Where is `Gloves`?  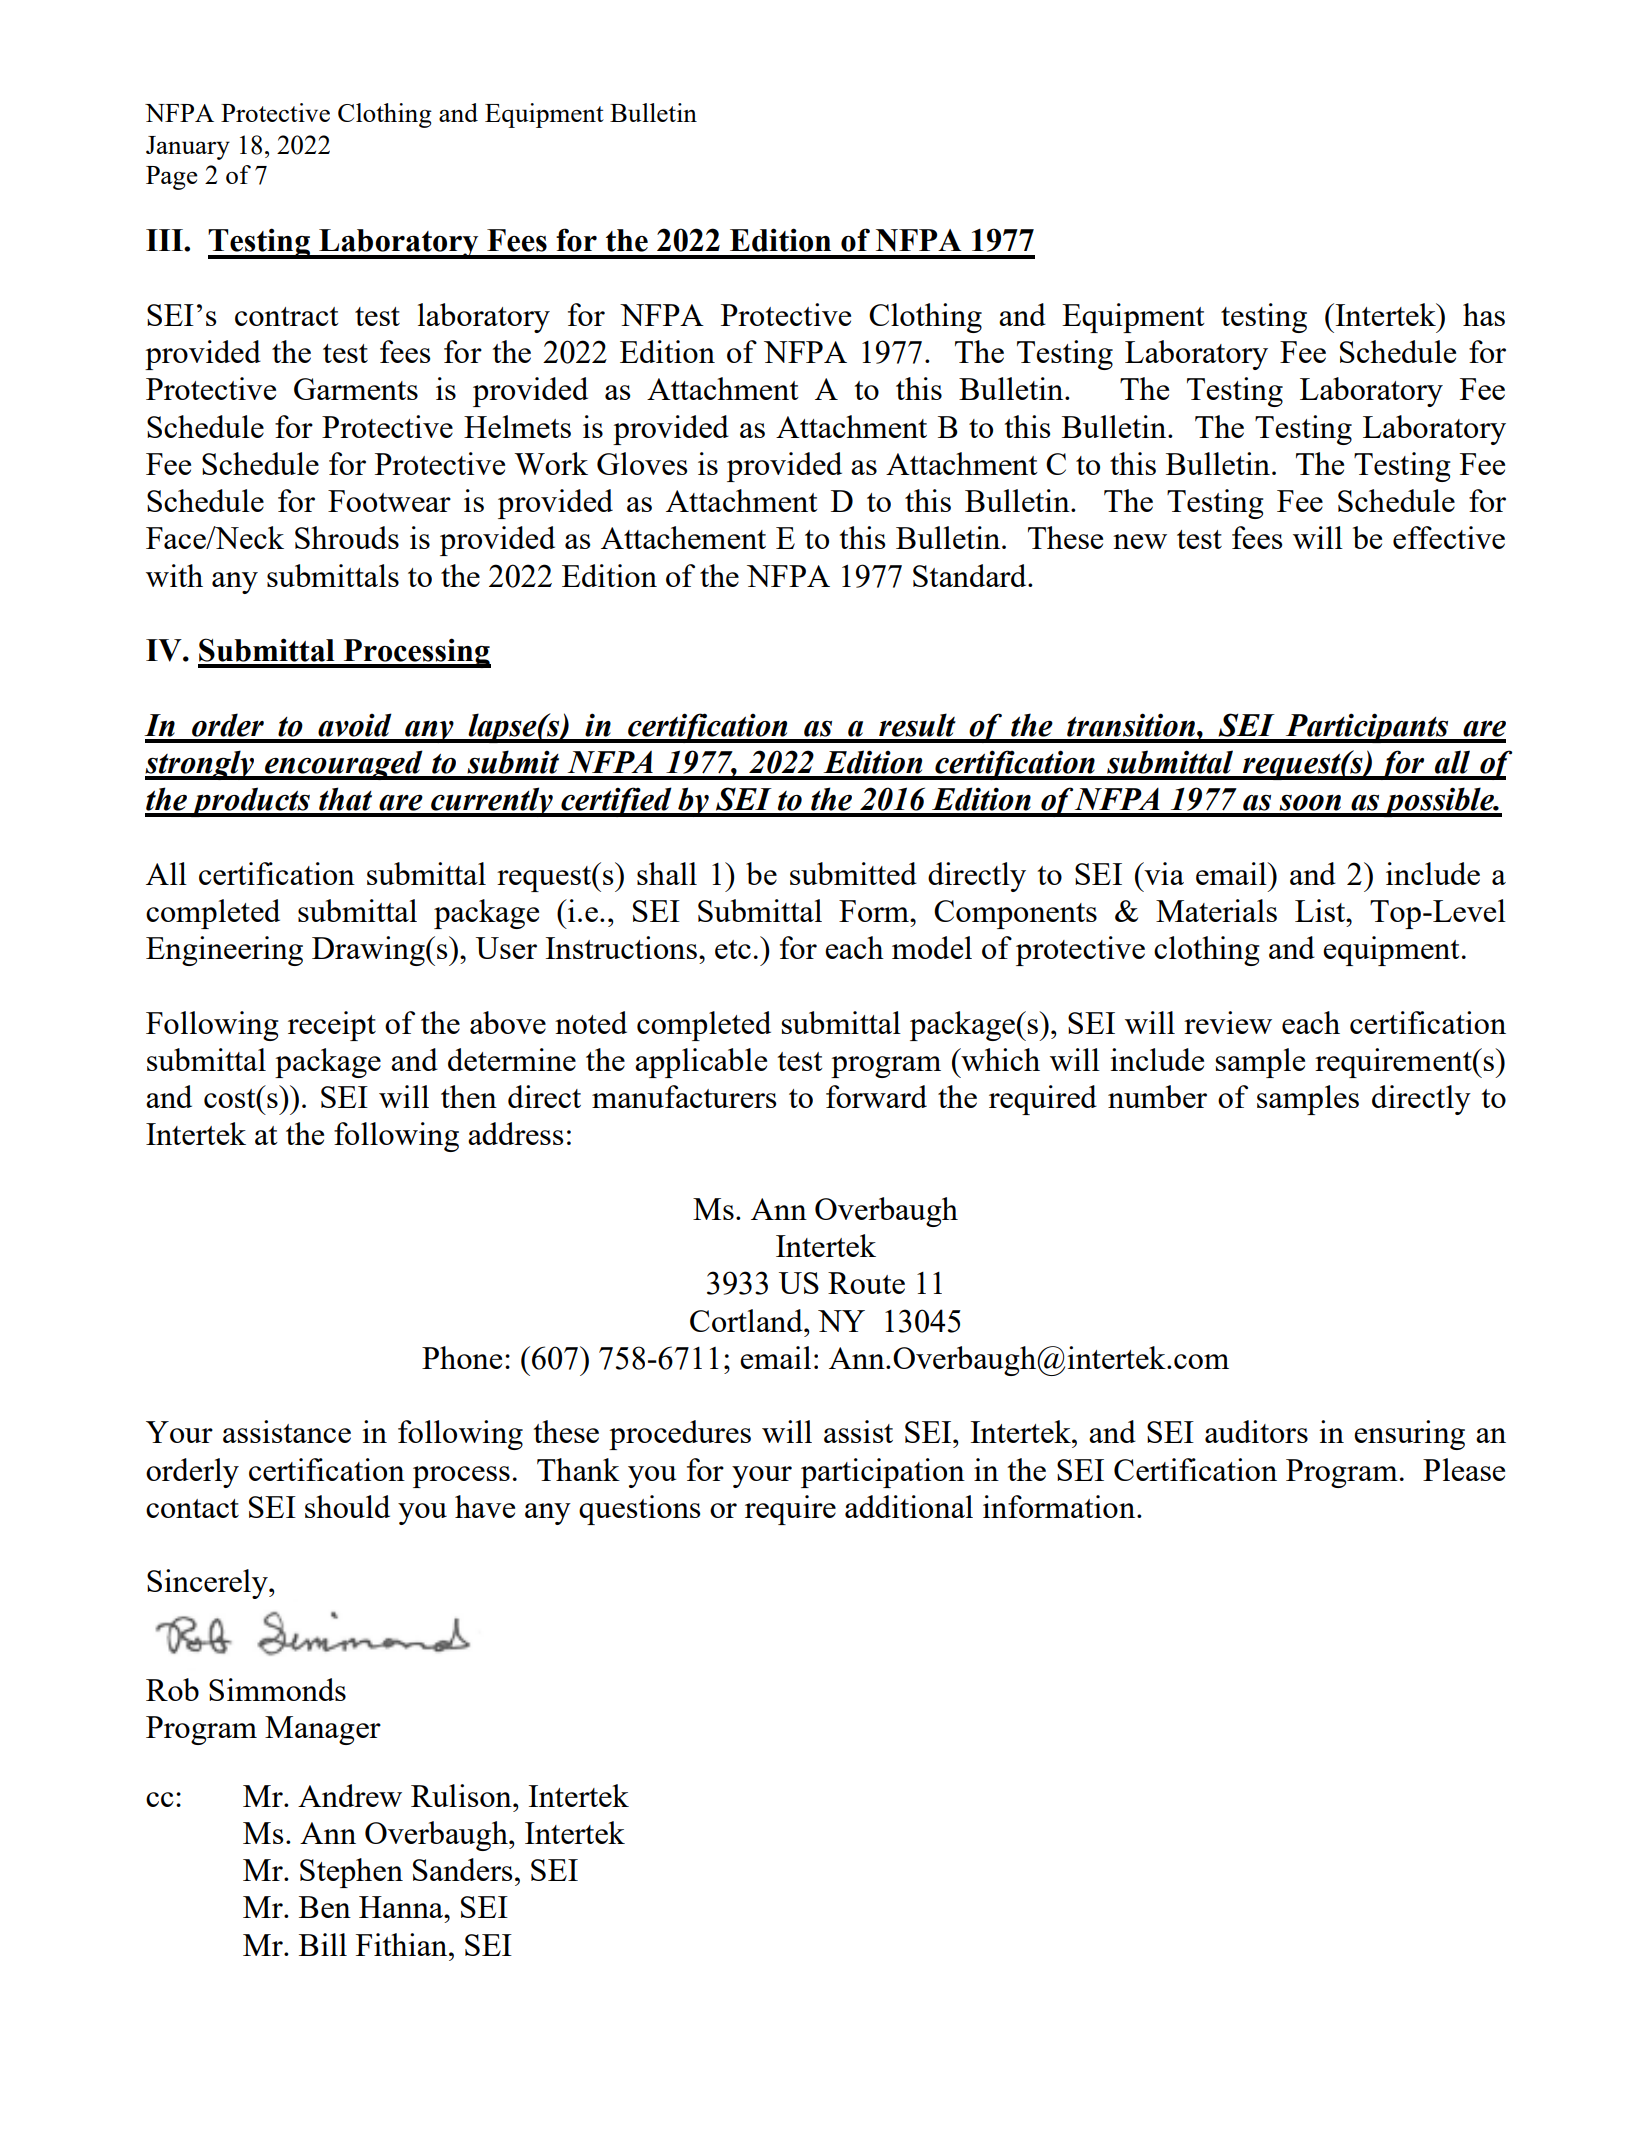 Gloves is located at coordinates (642, 463).
